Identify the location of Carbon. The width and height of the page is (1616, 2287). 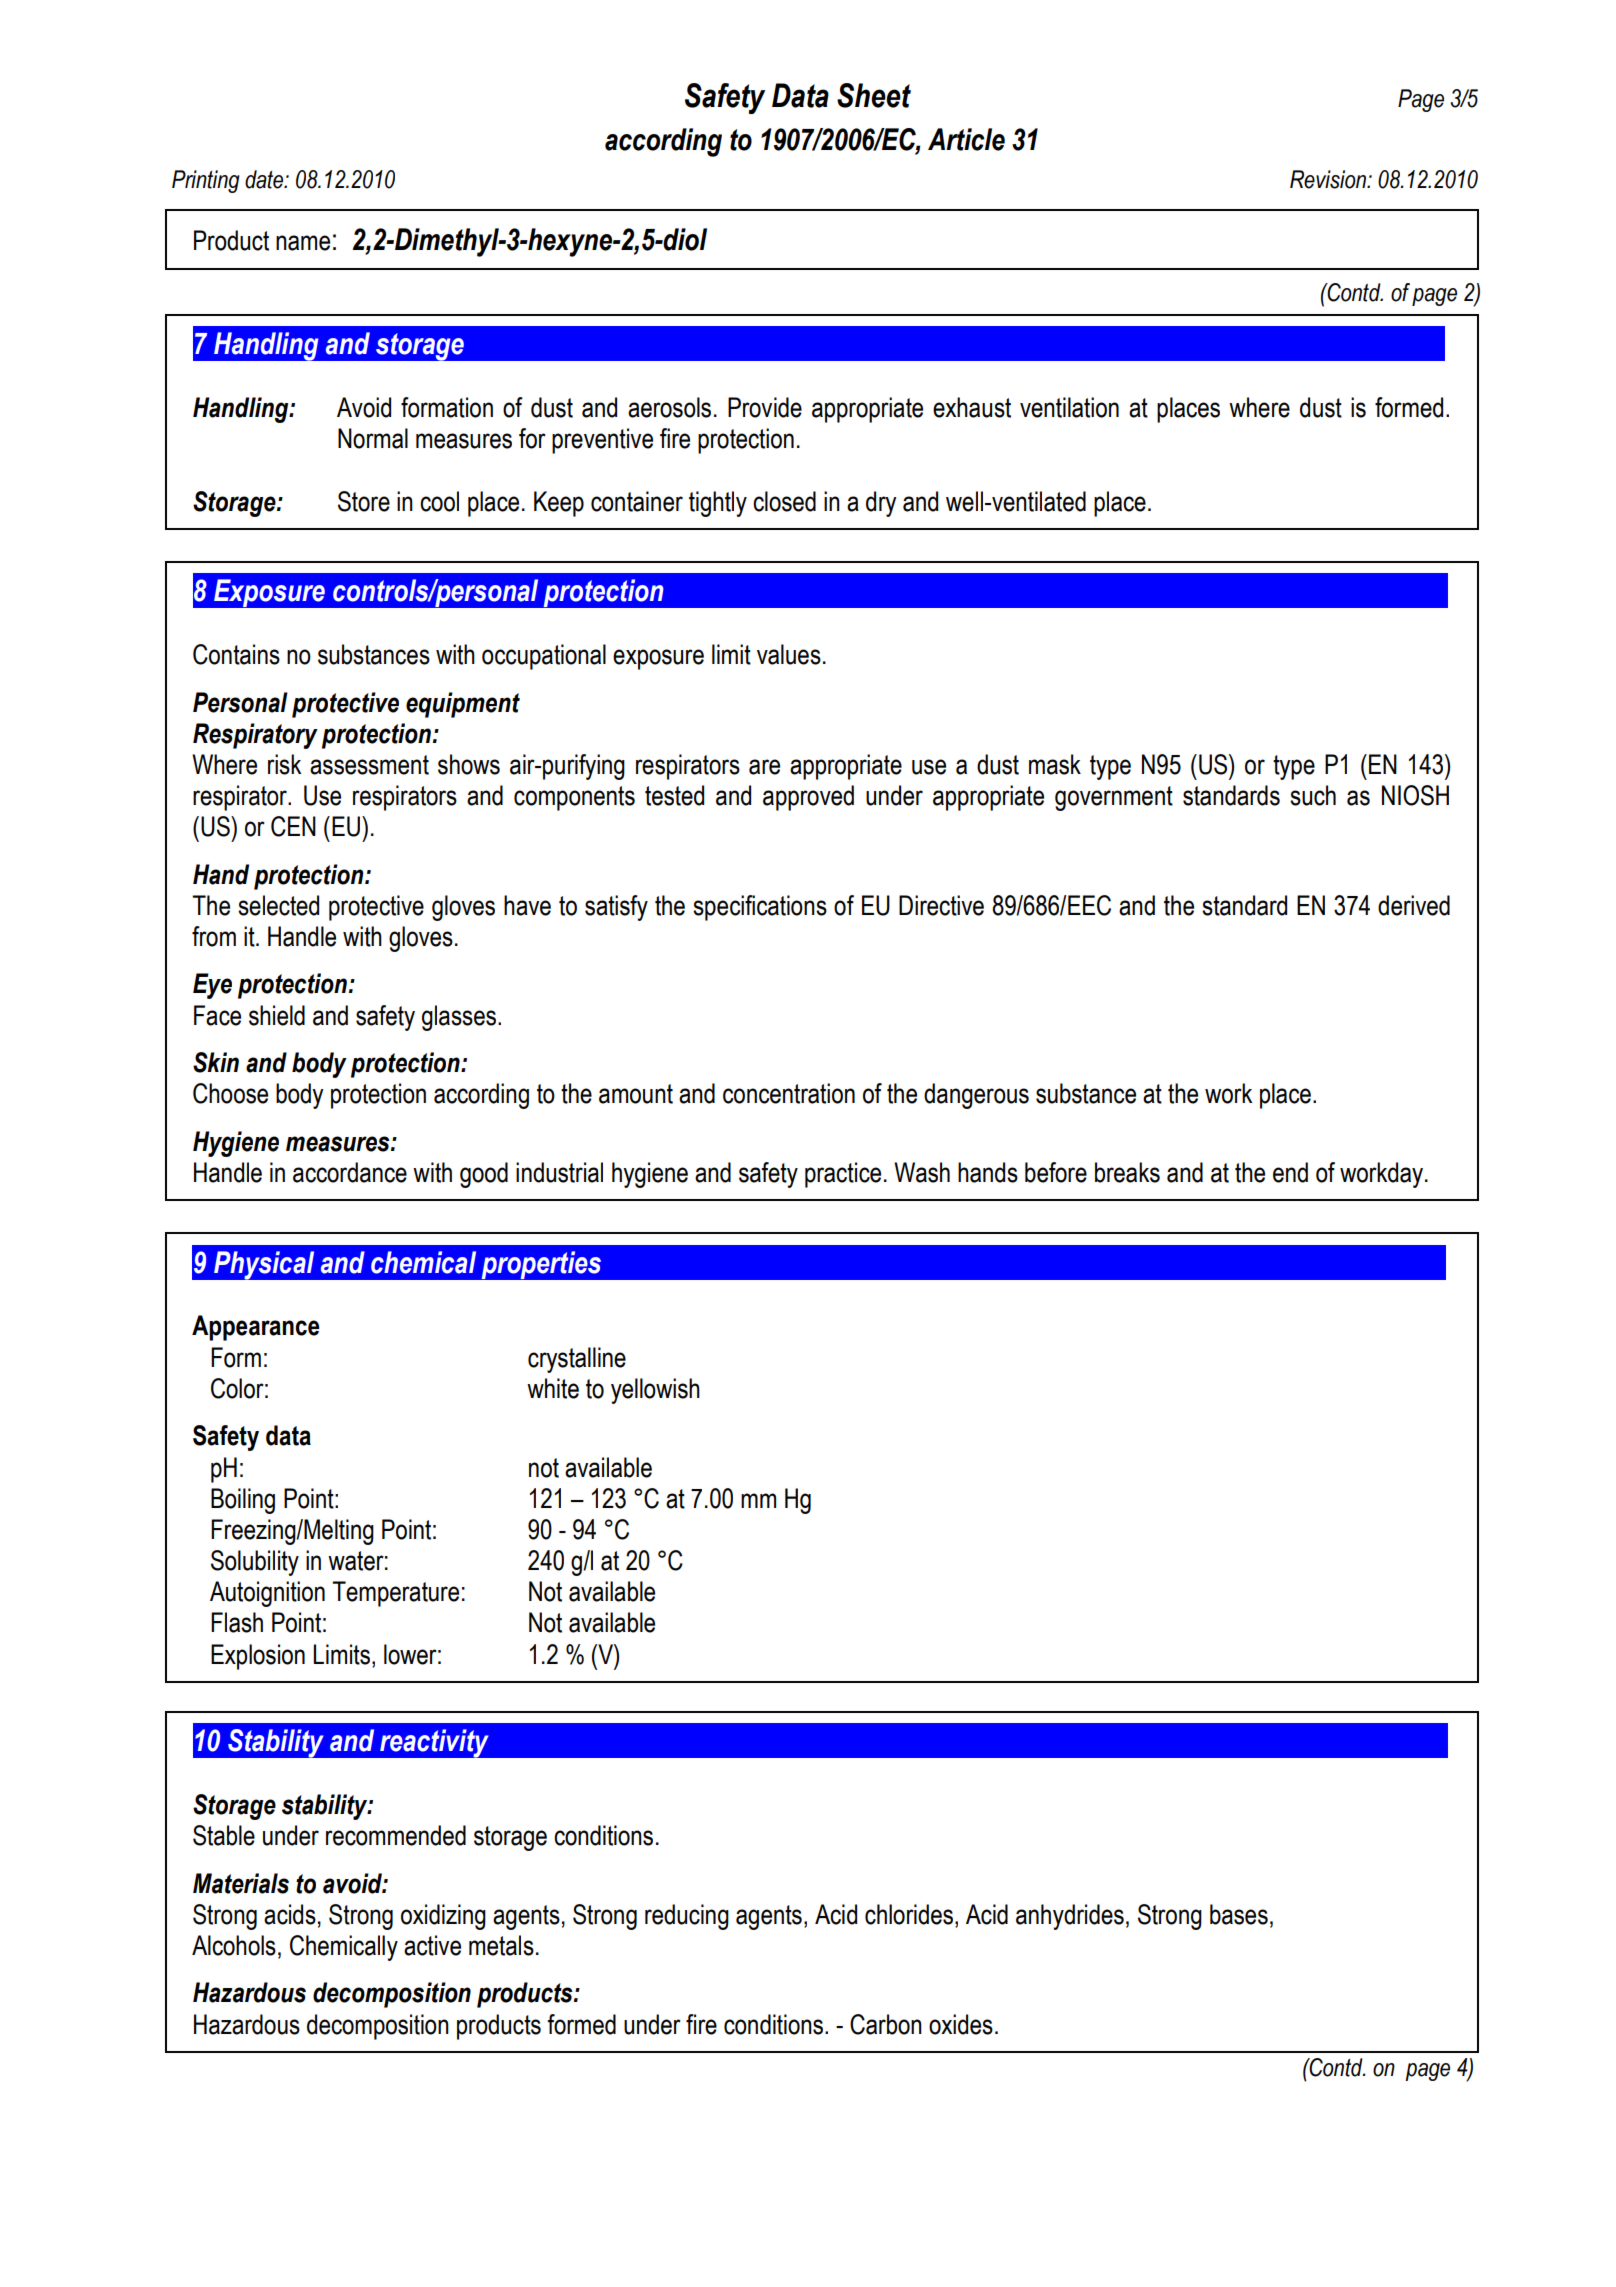
(886, 2024).
